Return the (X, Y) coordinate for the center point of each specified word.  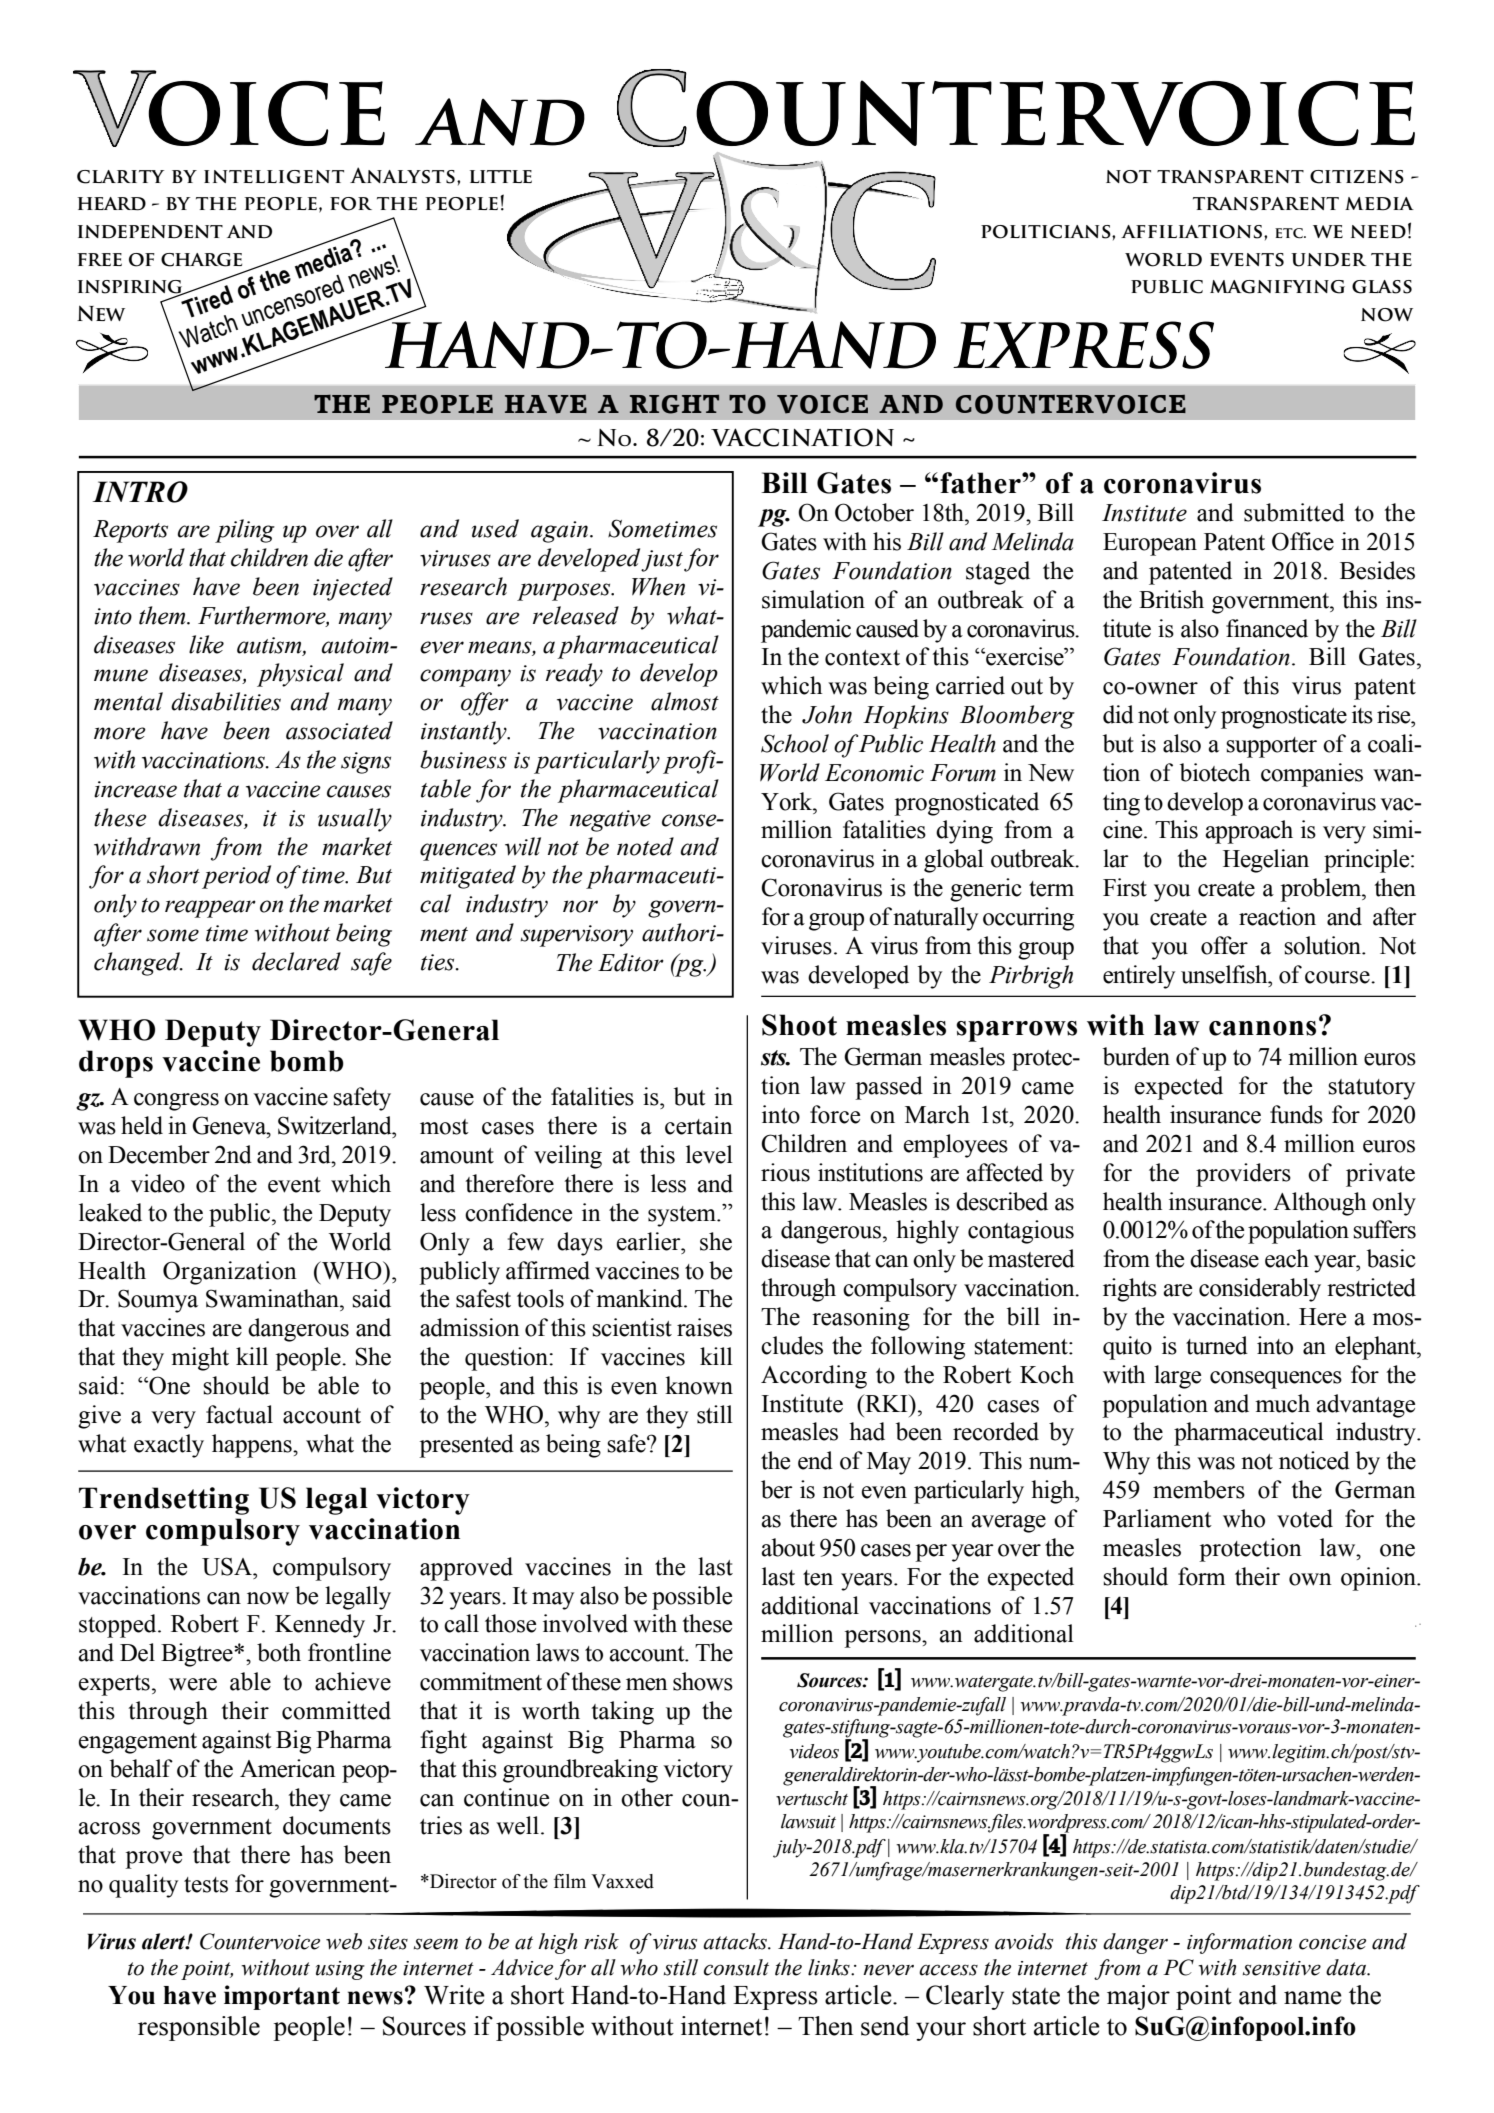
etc (1290, 233)
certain (699, 1125)
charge (201, 260)
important (282, 1997)
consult (736, 1967)
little (501, 176)
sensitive (1282, 1968)
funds (1296, 1114)
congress (176, 1102)
